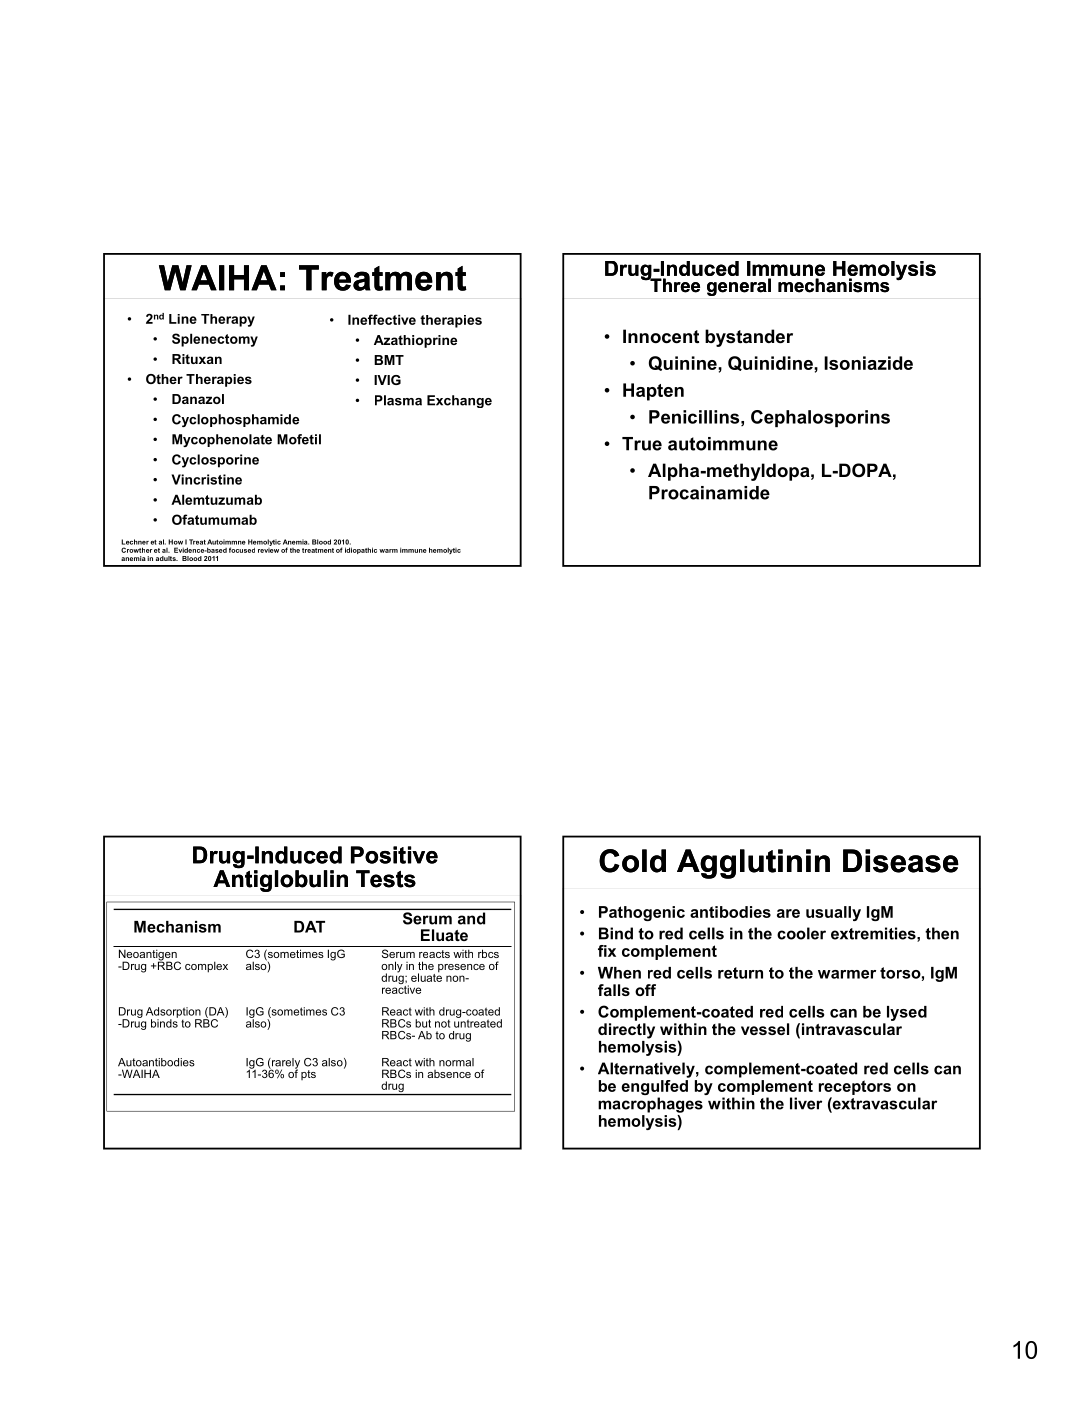 The height and width of the screenshot is (1403, 1084). I want to click on fix, so click(607, 951).
